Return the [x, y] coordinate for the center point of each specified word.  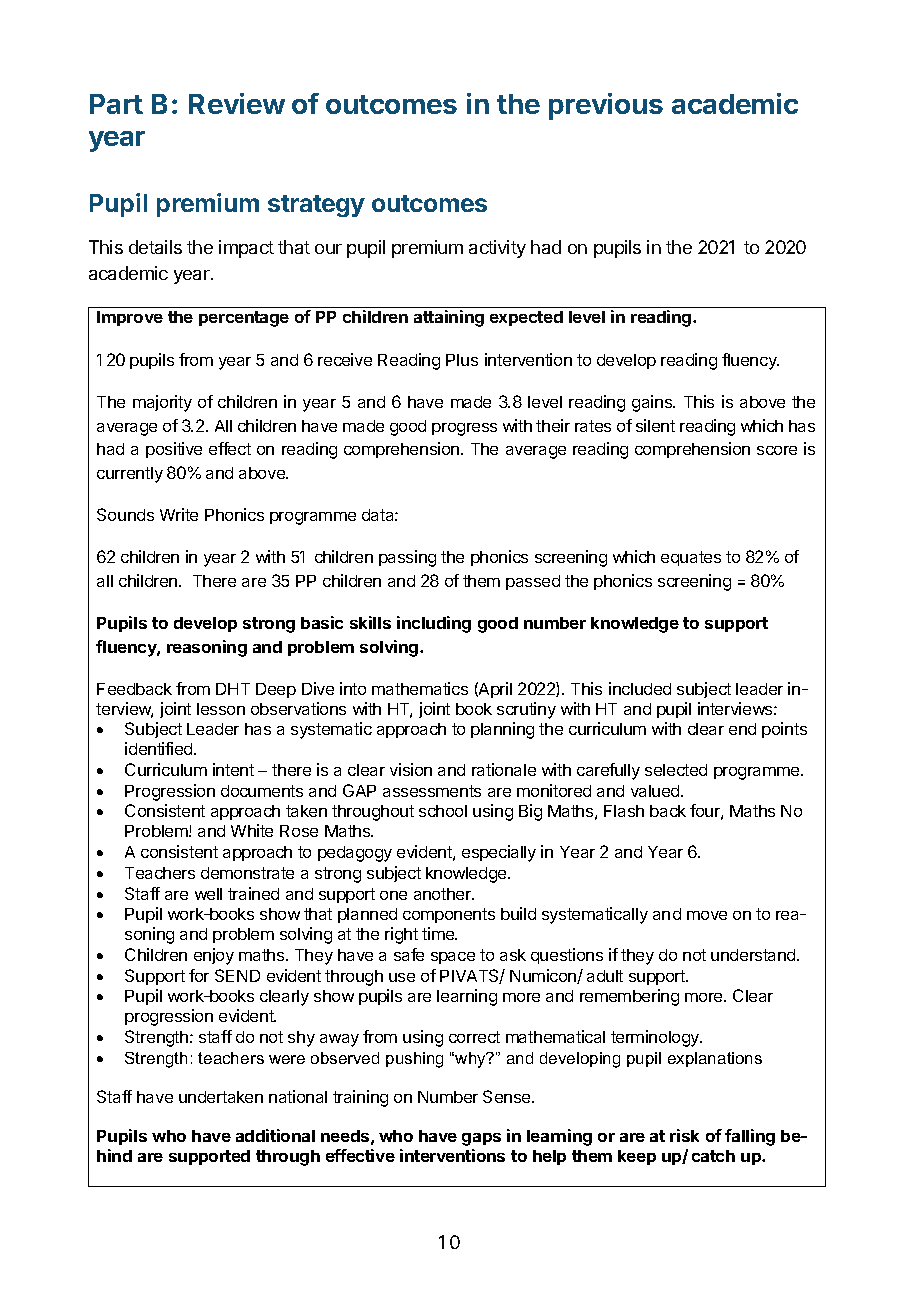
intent [233, 769]
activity [497, 249]
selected [676, 770]
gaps [481, 1139]
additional [275, 1135]
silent [655, 425]
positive [174, 450]
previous [606, 106]
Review [237, 103]
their [553, 425]
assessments [432, 791]
